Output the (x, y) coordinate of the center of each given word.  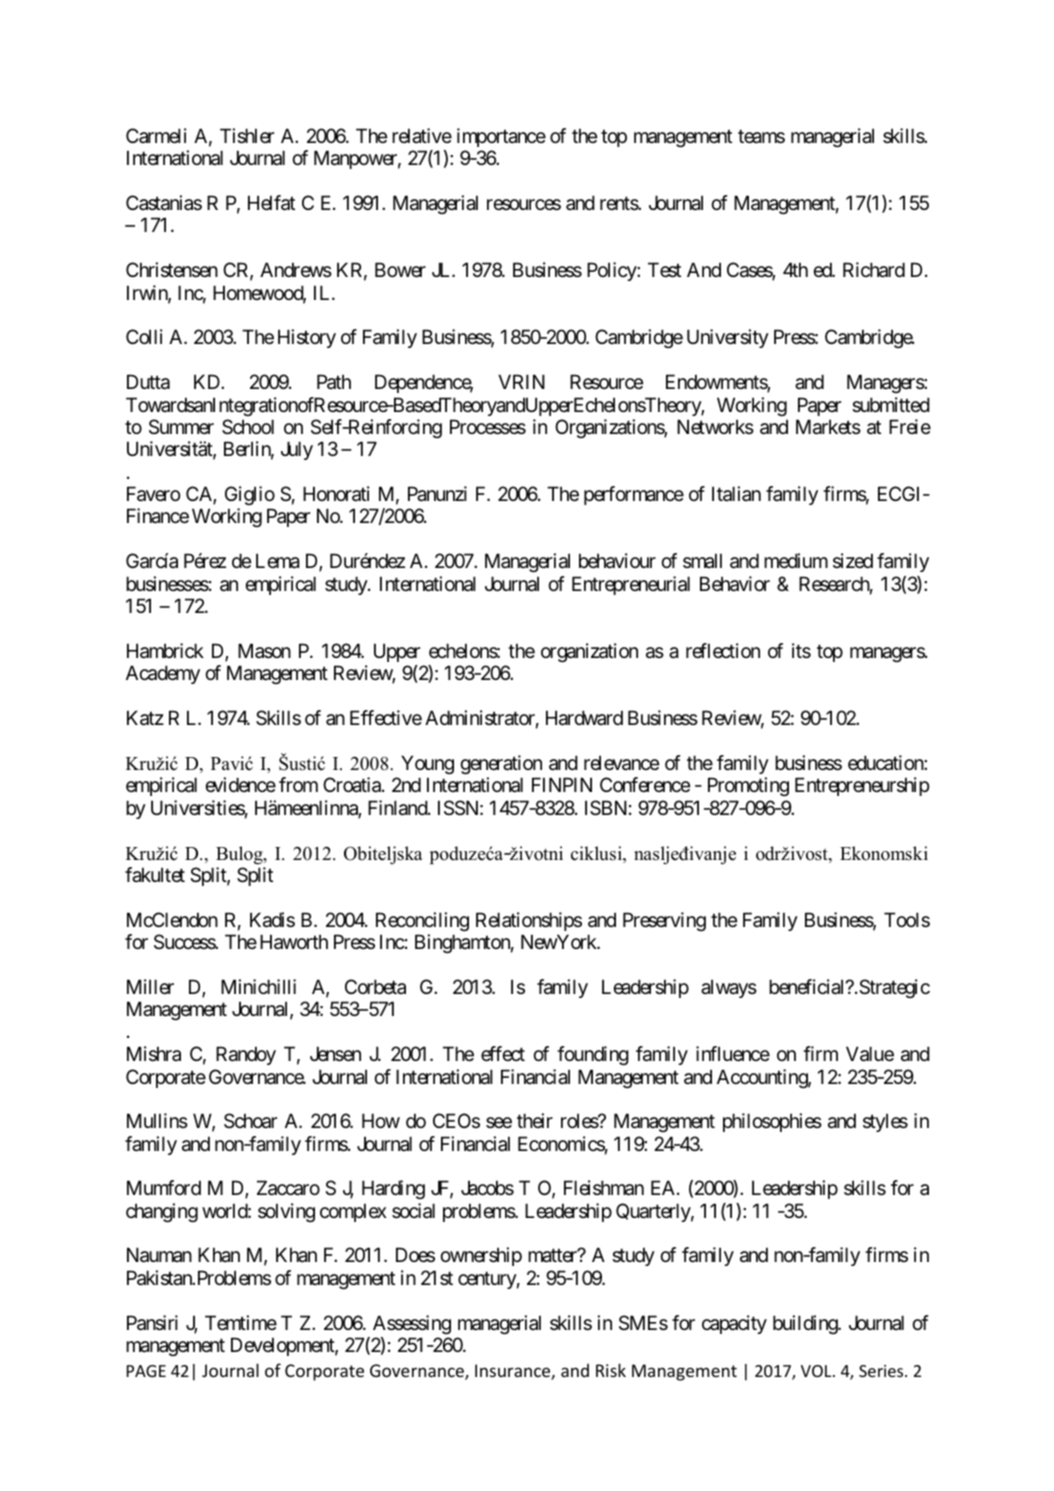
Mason (264, 651)
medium (796, 561)
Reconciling (422, 921)
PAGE (146, 1371)
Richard (874, 270)
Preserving (664, 921)
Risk (611, 1370)
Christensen (172, 269)
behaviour (617, 561)
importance (501, 137)
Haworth (294, 942)
